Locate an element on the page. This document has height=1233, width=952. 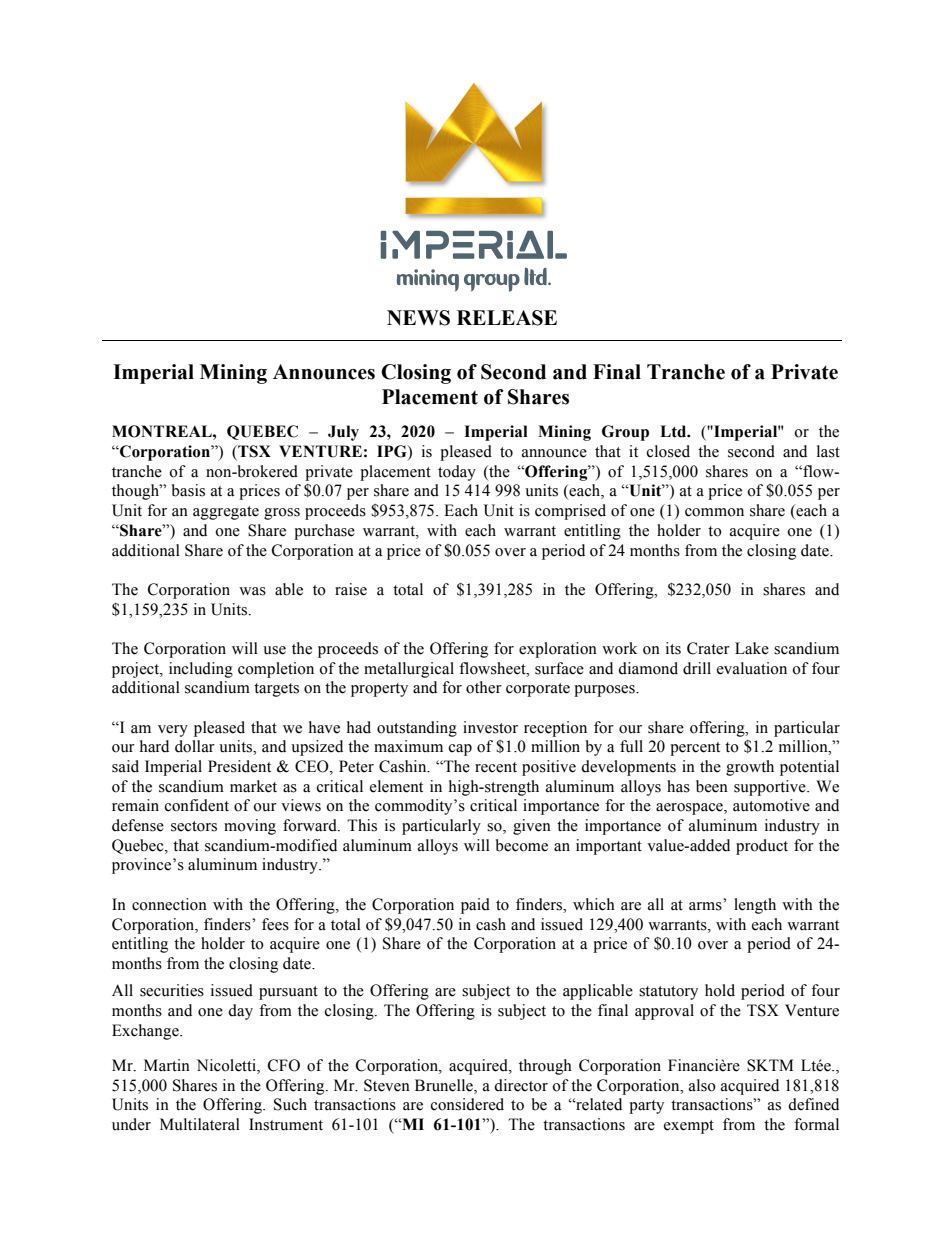
also is located at coordinates (702, 1085).
